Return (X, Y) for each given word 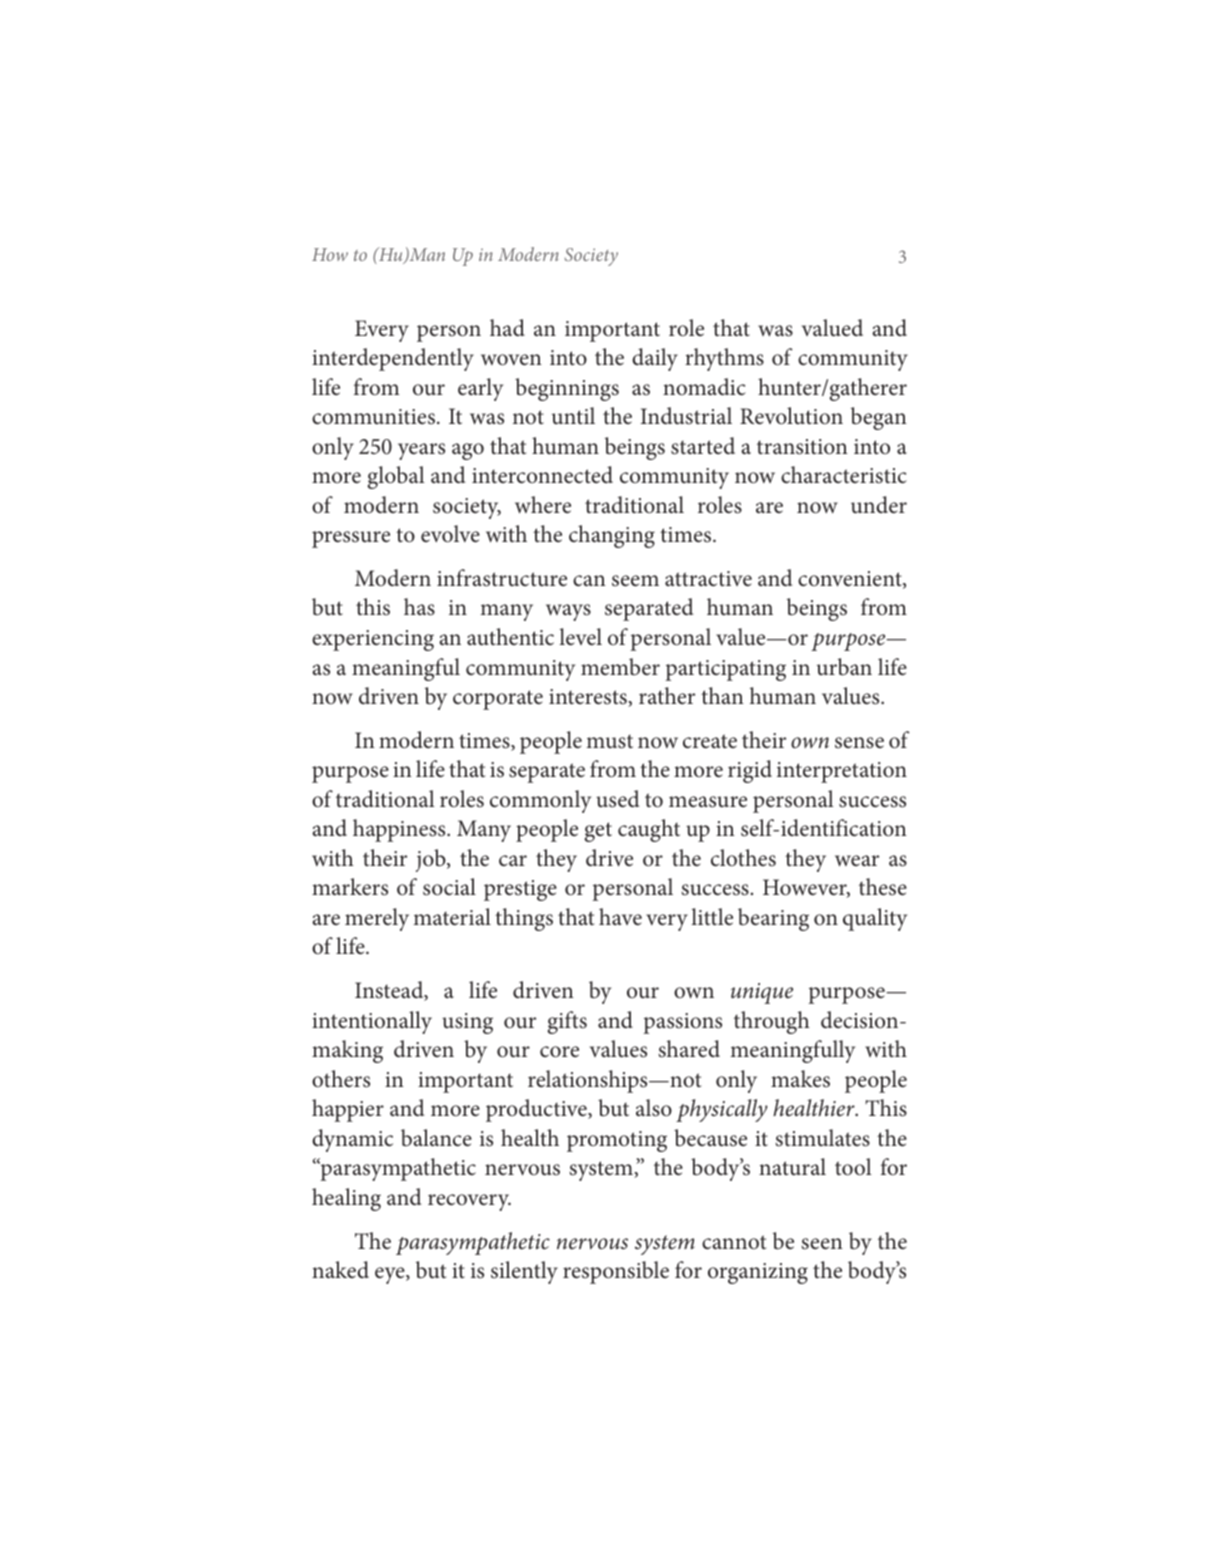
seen (822, 1244)
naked (340, 1270)
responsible (616, 1272)
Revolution (791, 416)
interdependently (393, 359)
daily (655, 359)
